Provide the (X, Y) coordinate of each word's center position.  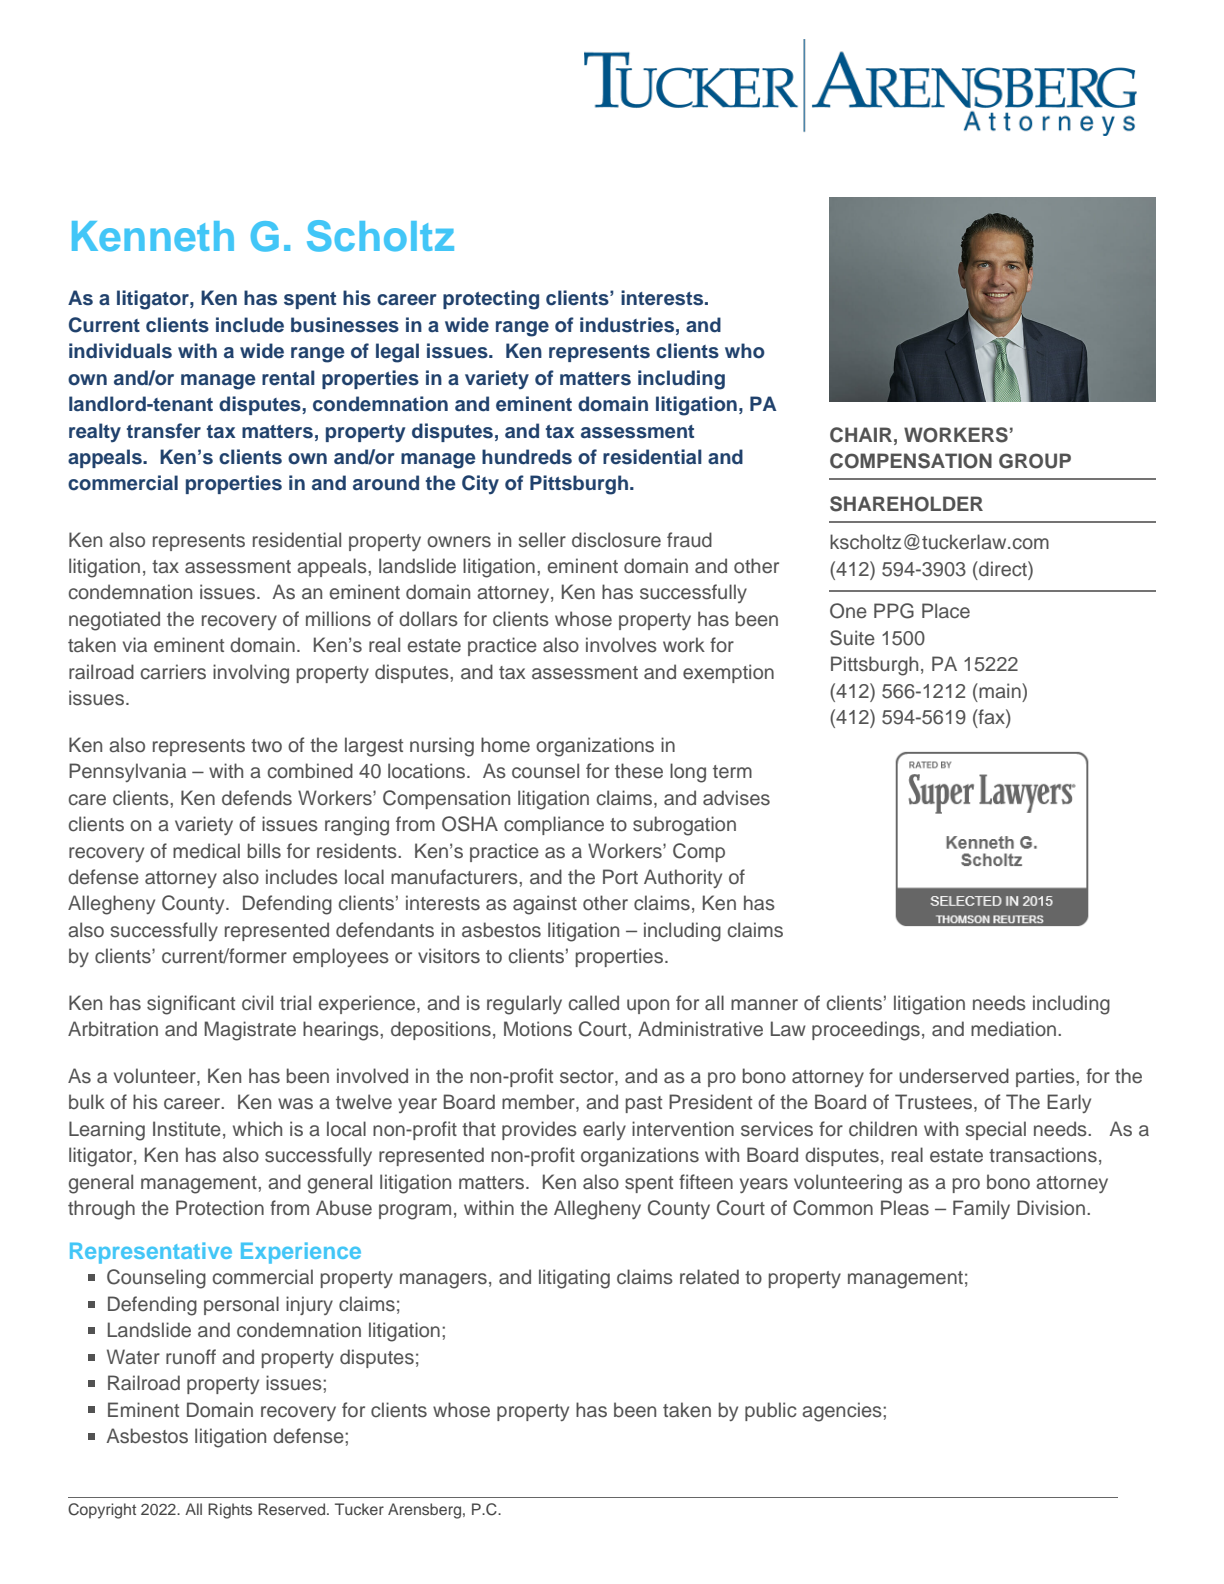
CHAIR (861, 435)
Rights (230, 1511)
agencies (843, 1412)
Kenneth (153, 236)
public (770, 1411)
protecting (491, 300)
